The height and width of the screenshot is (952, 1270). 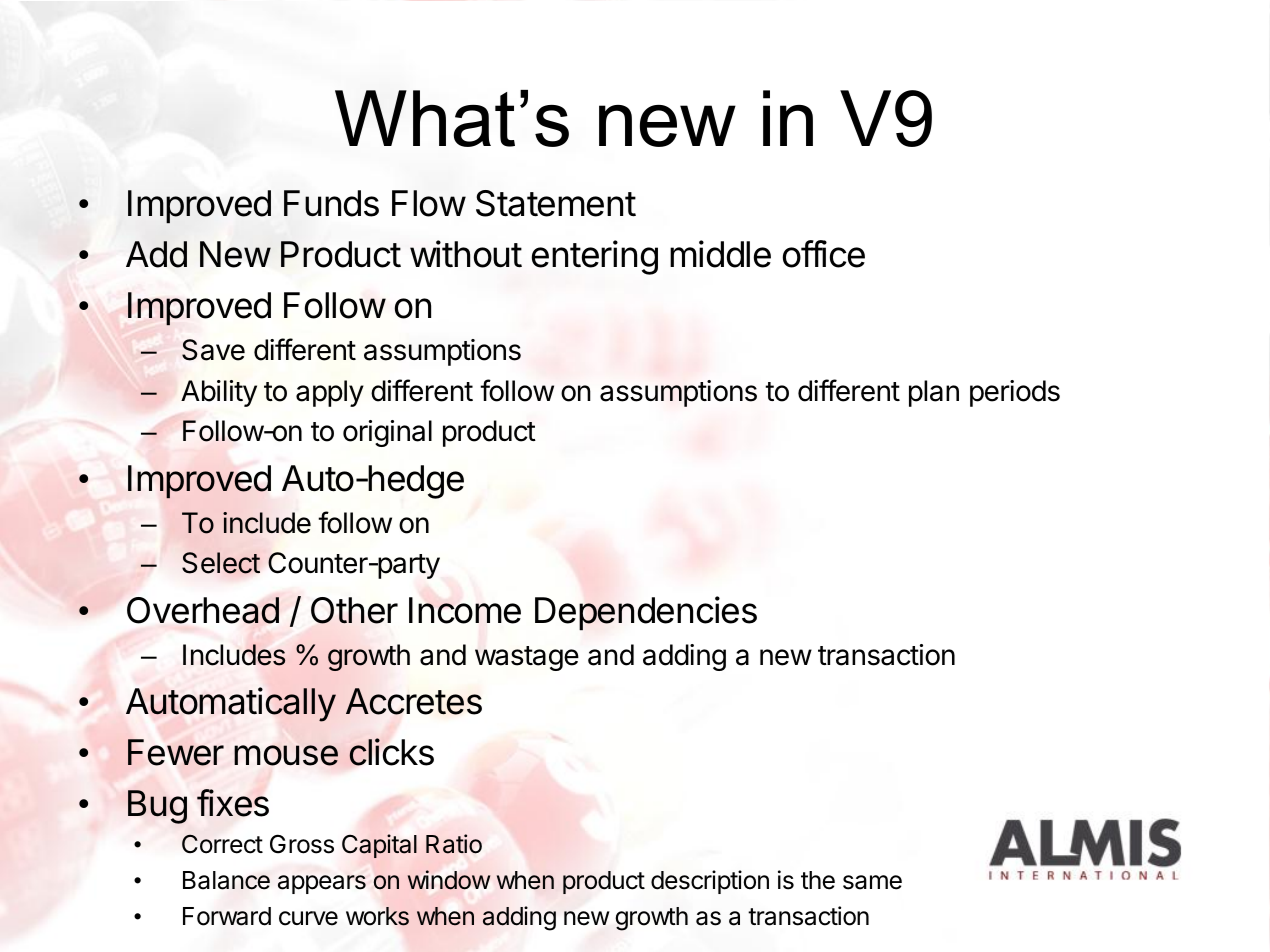 I want to click on Balance, so click(x=226, y=880).
